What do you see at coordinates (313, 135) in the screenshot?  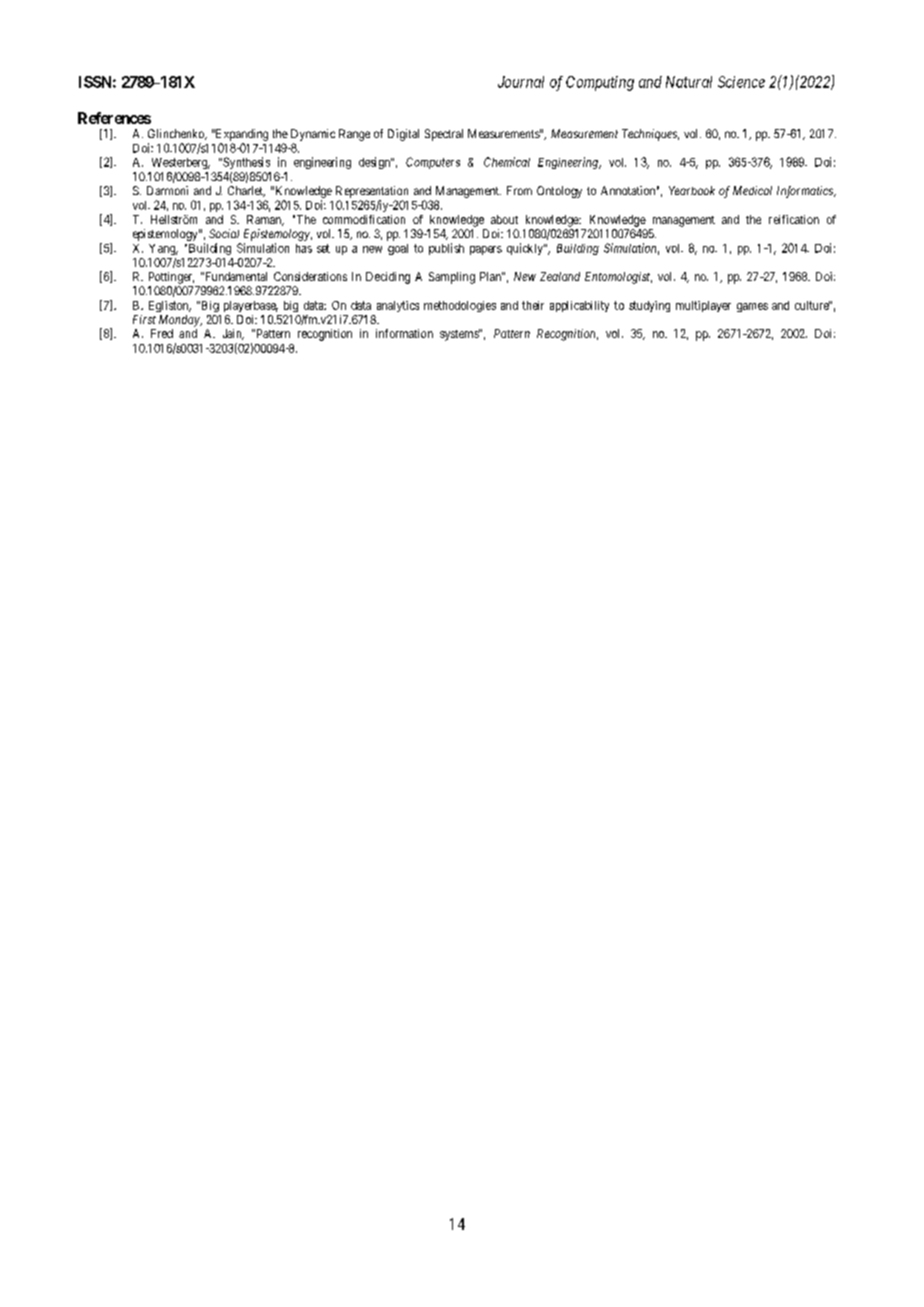 I see `Dynamic` at bounding box center [313, 135].
